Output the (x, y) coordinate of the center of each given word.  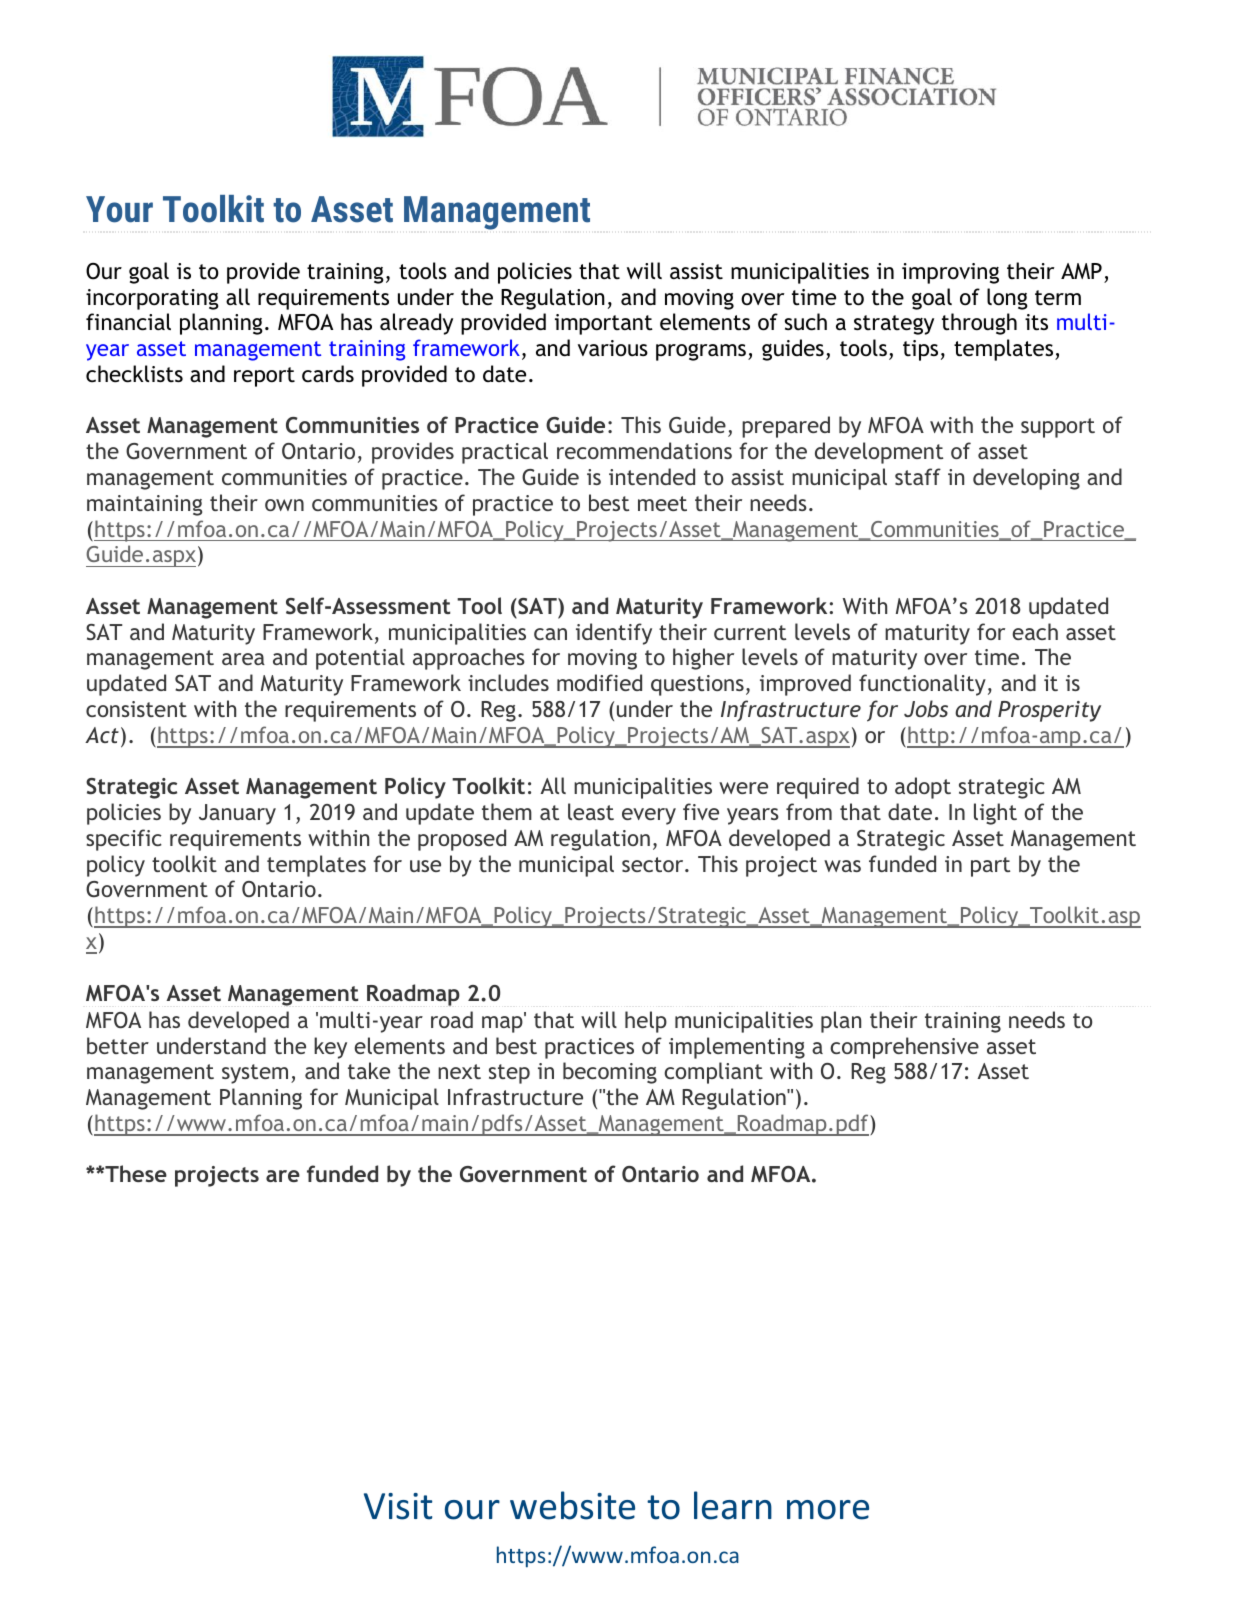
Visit (398, 1506)
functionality (922, 685)
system (255, 1074)
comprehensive (904, 1048)
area (243, 659)
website (572, 1505)
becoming (610, 1073)
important (604, 324)
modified (599, 682)
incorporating (152, 299)
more (828, 1510)
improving (950, 273)
